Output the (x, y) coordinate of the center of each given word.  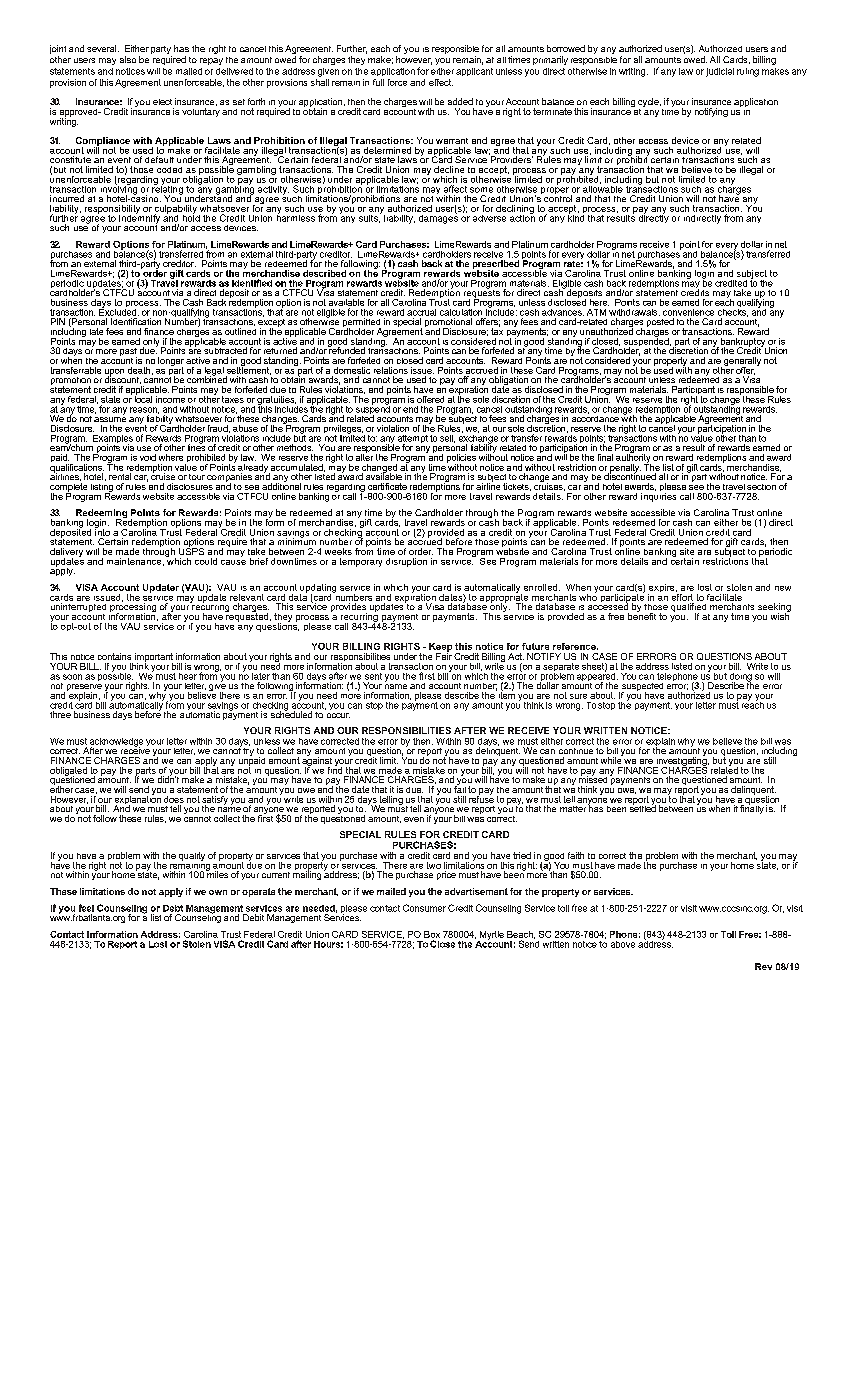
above (623, 944)
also (128, 59)
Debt (173, 908)
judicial (720, 72)
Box (432, 934)
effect (441, 82)
